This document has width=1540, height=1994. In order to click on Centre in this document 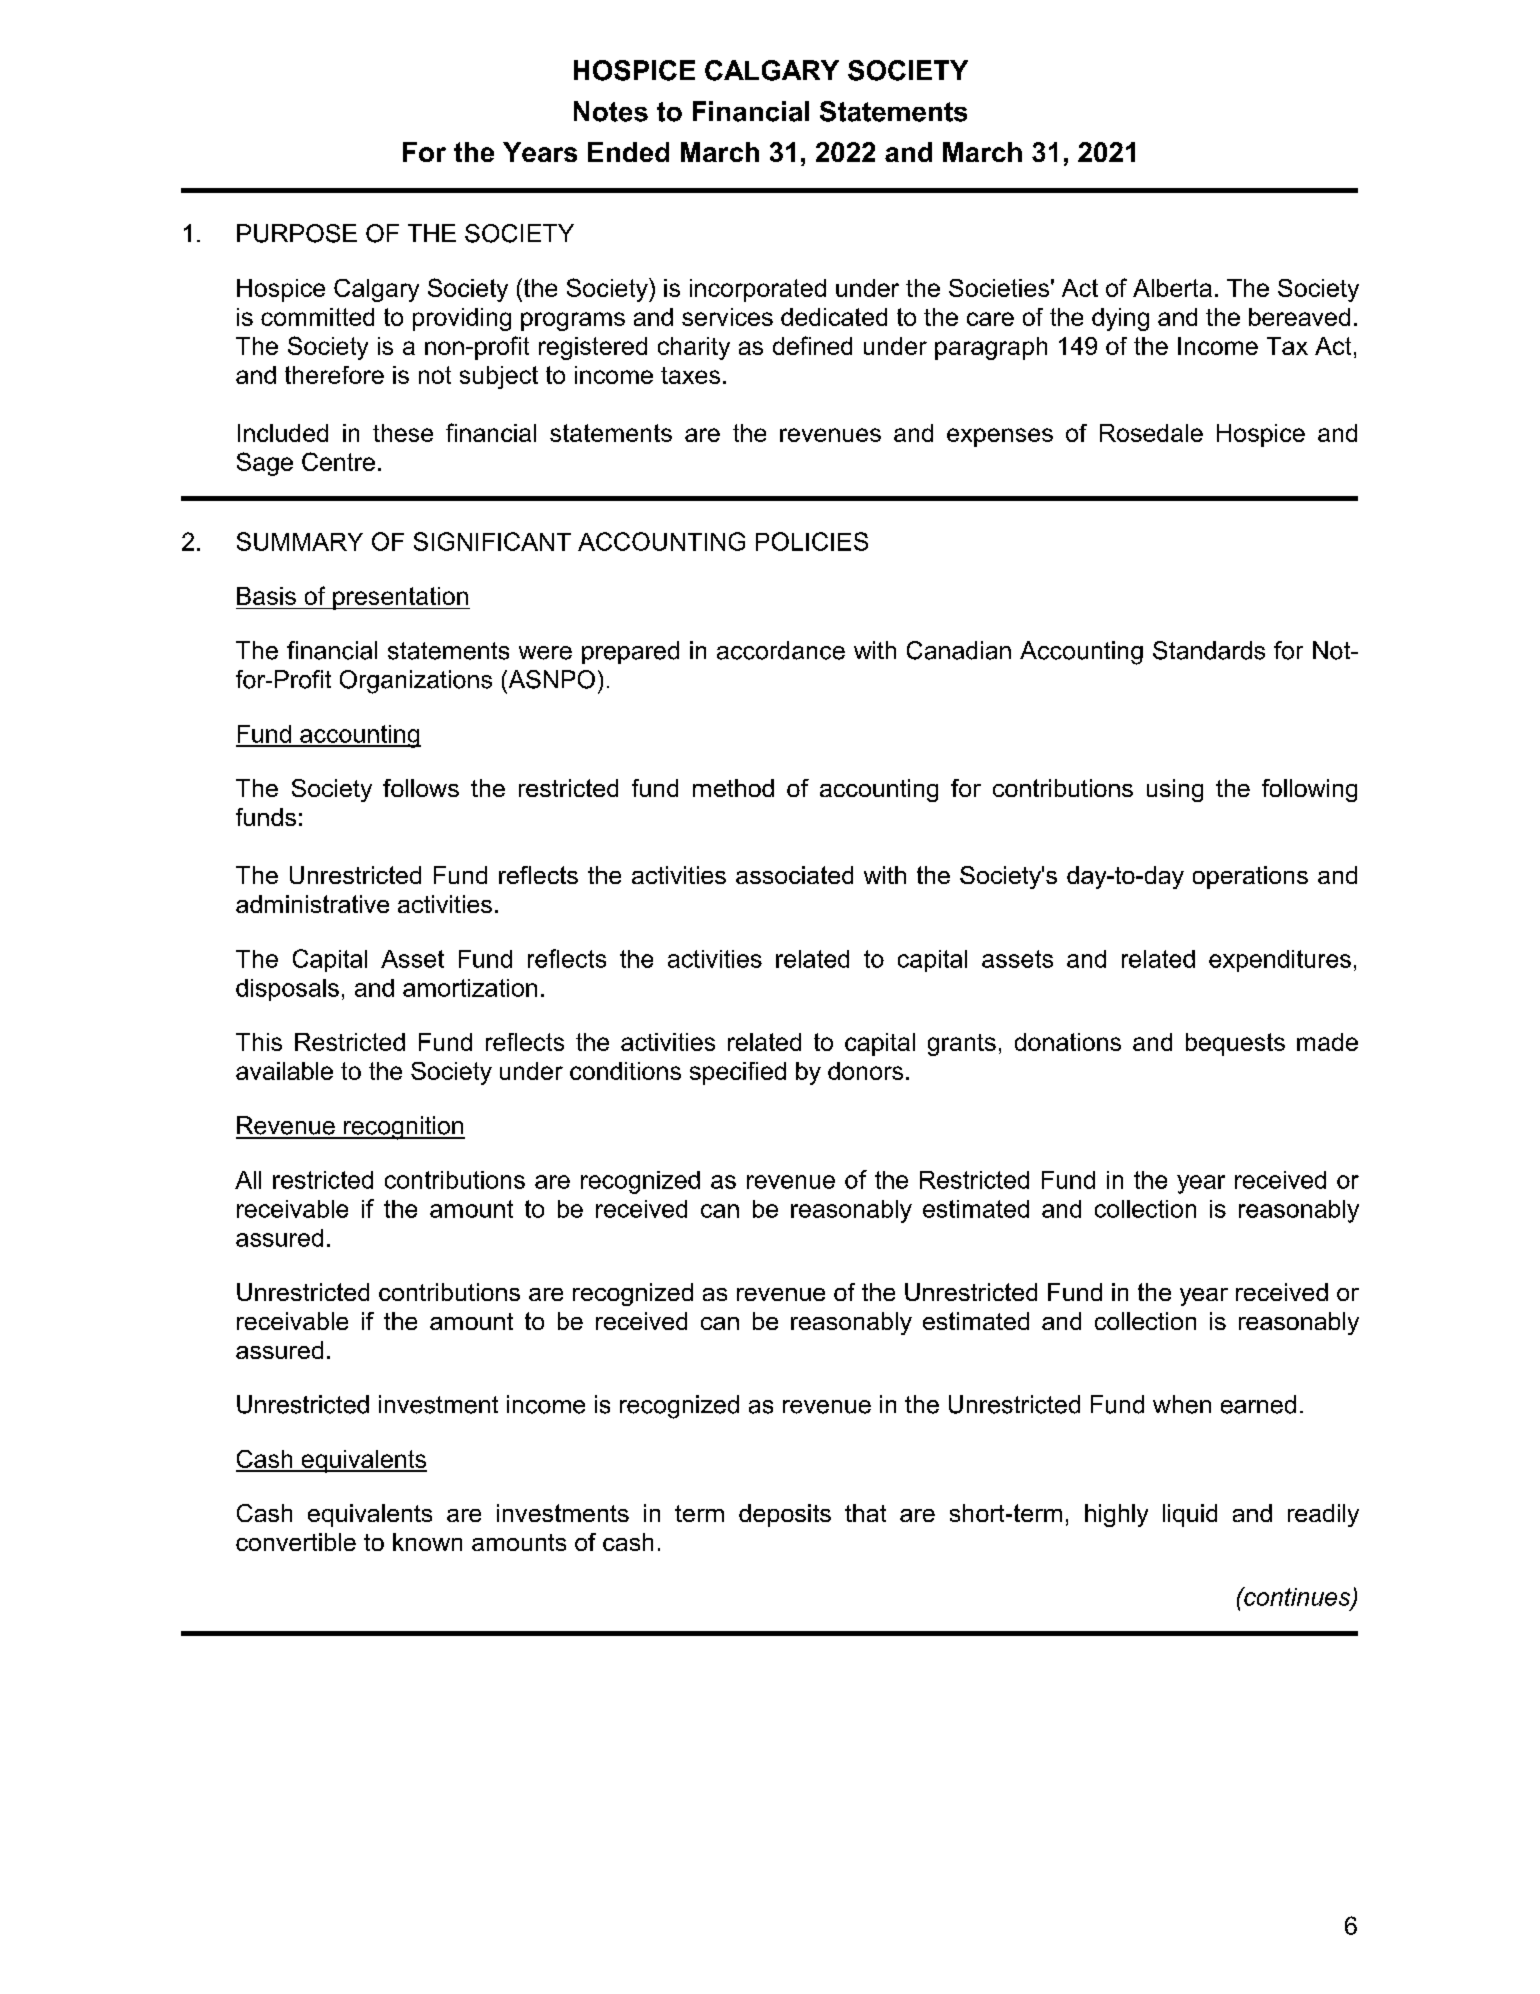, I will do `click(338, 461)`.
